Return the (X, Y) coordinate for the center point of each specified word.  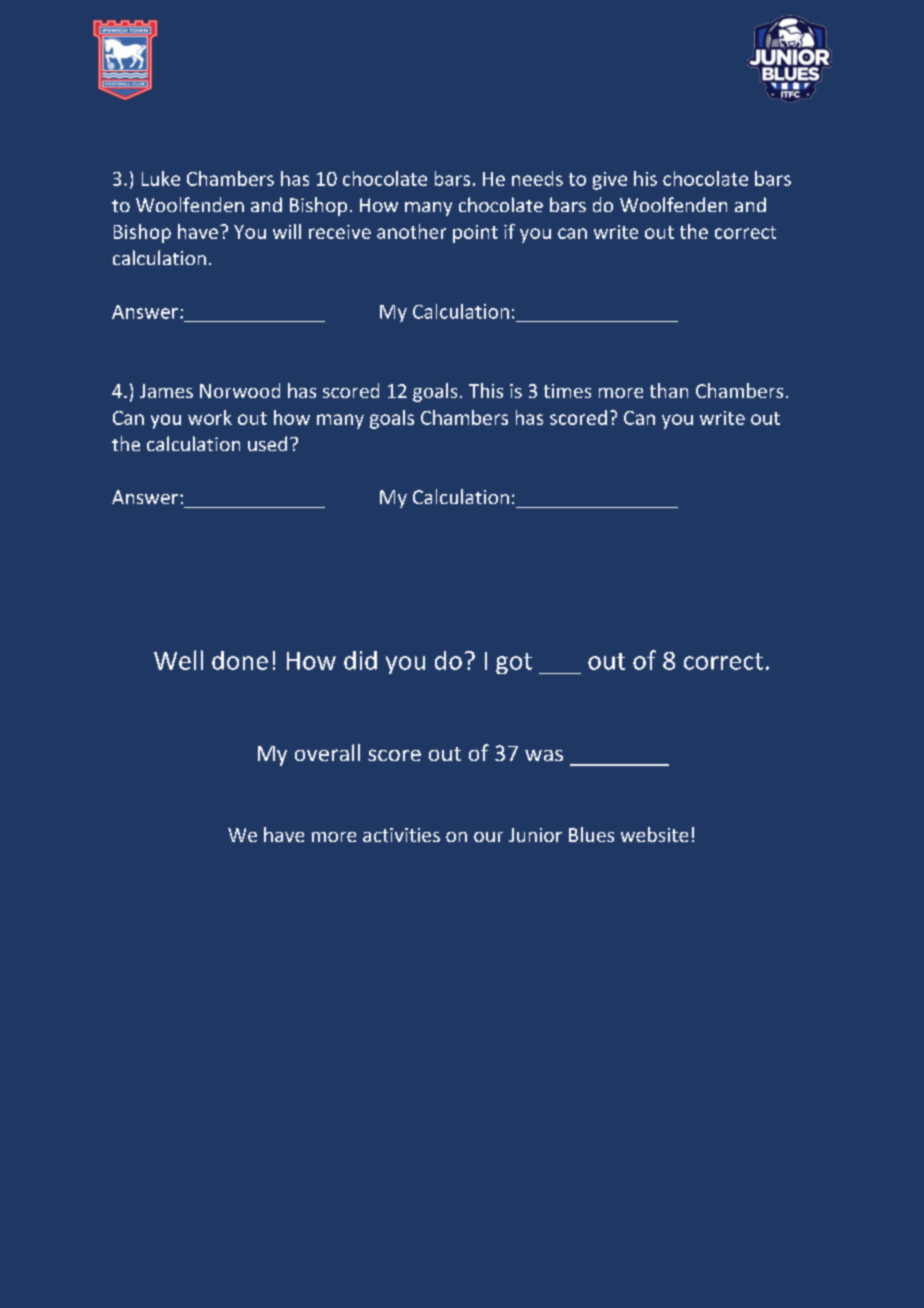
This (486, 390)
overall (327, 752)
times (567, 391)
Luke (161, 178)
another (411, 231)
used (267, 443)
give (610, 181)
